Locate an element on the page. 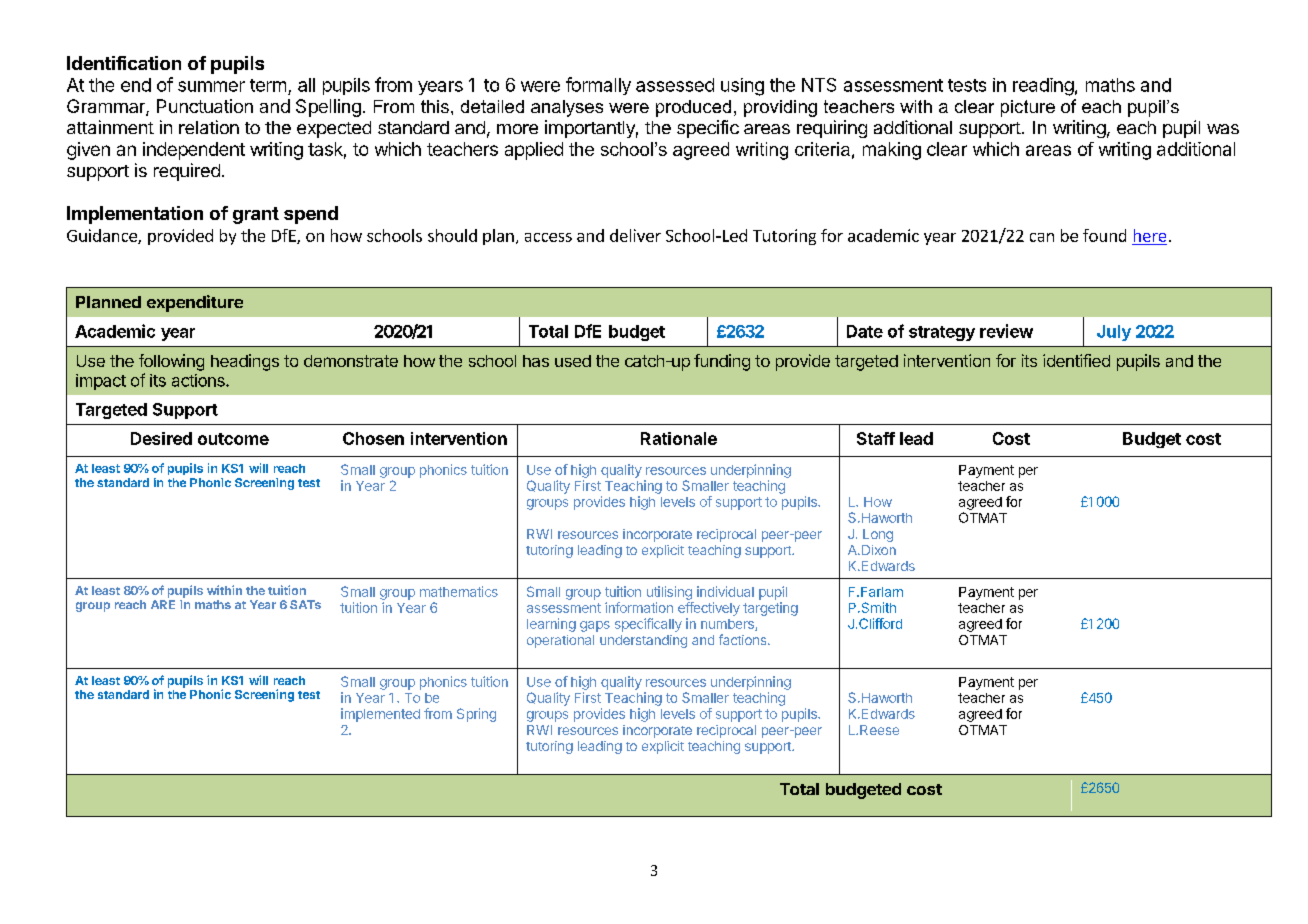  deliver is located at coordinates (635, 235).
